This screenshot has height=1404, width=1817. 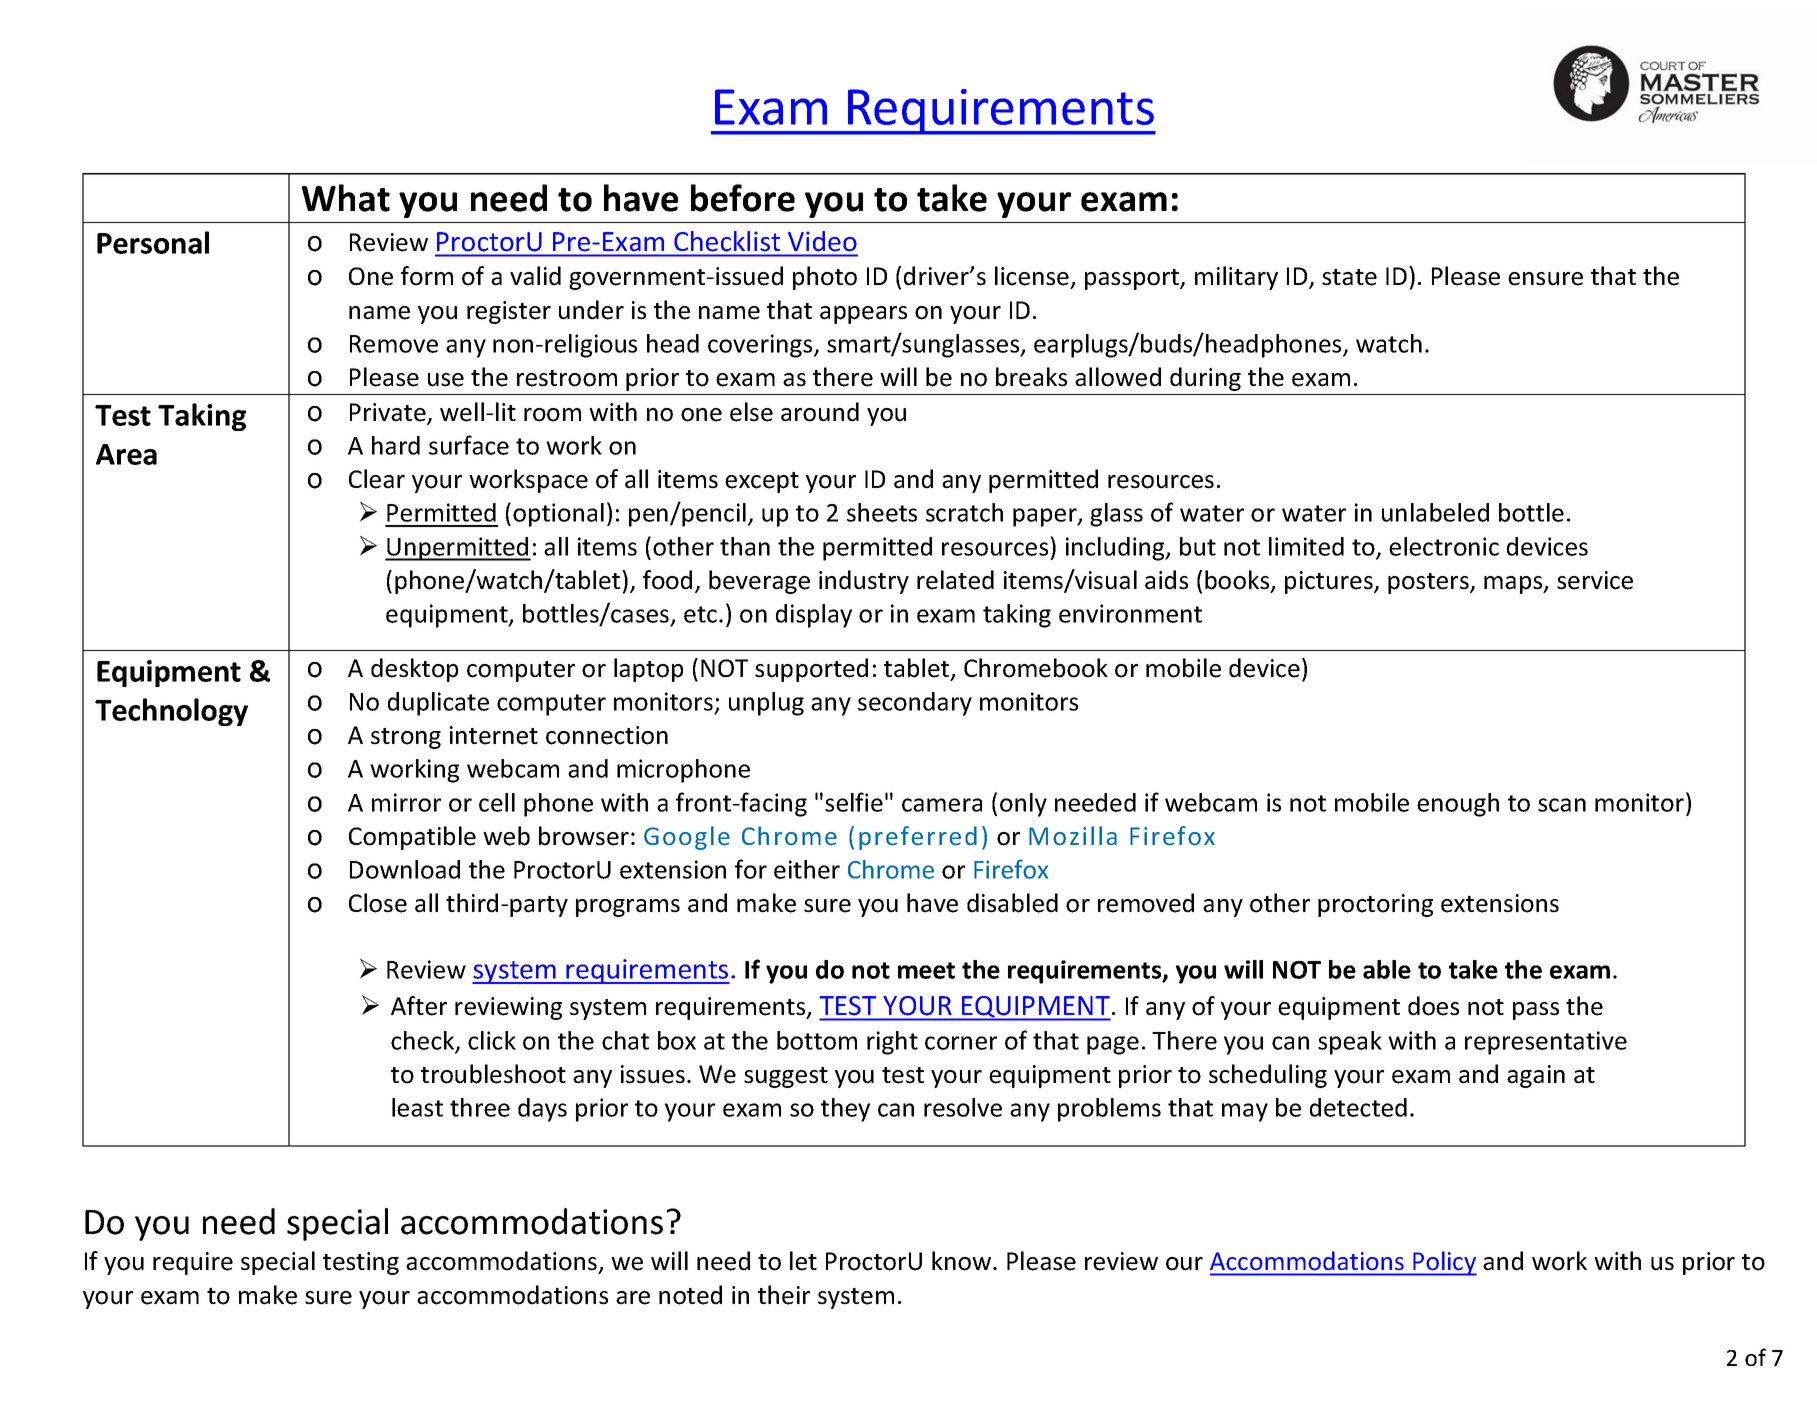 What do you see at coordinates (825, 278) in the screenshot?
I see `photo` at bounding box center [825, 278].
